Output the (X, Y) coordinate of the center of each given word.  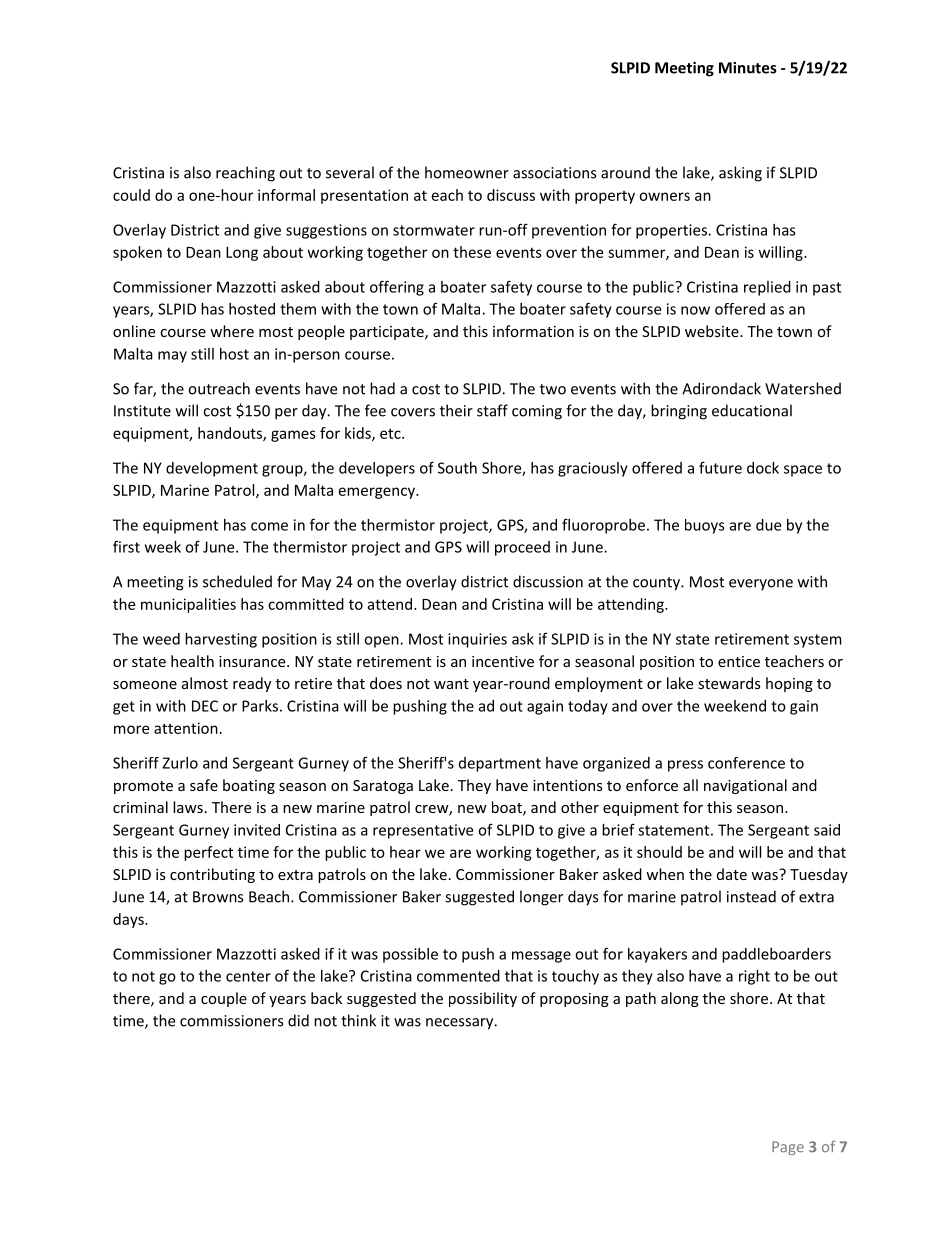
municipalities (188, 605)
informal (286, 195)
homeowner (467, 172)
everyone (761, 585)
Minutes (748, 68)
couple (224, 999)
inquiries (477, 640)
